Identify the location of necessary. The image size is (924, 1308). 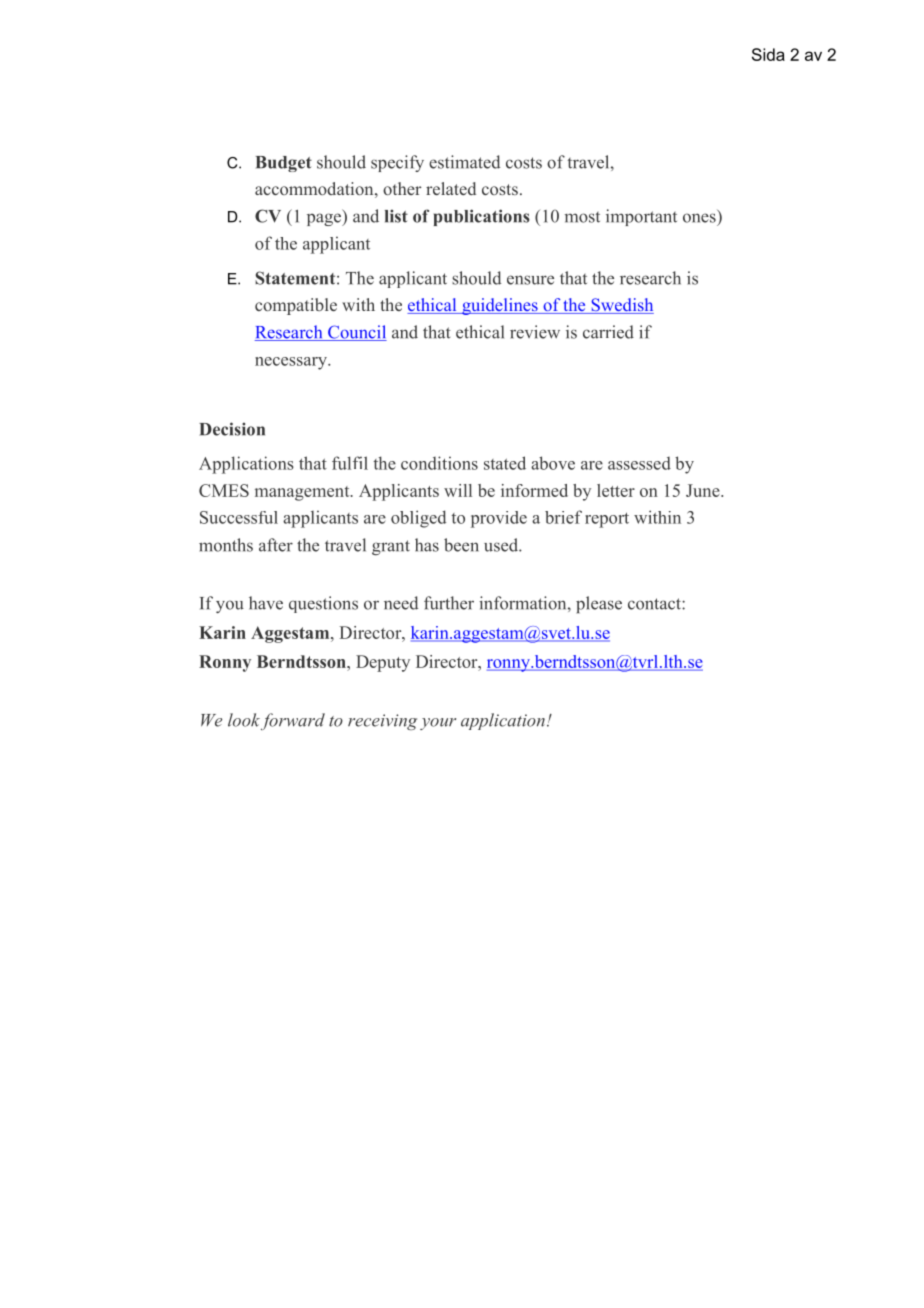
(292, 363).
